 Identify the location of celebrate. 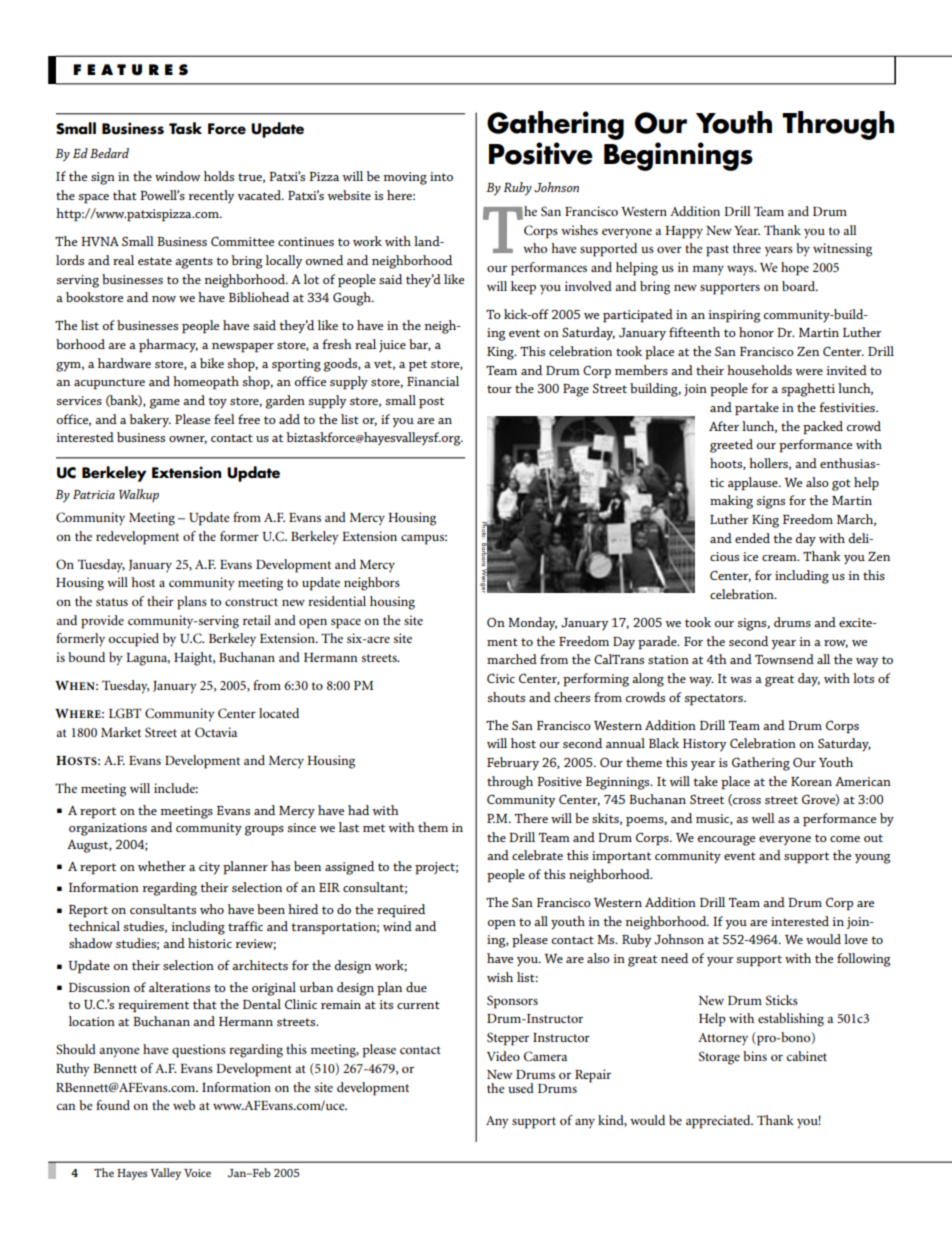
(537, 855).
